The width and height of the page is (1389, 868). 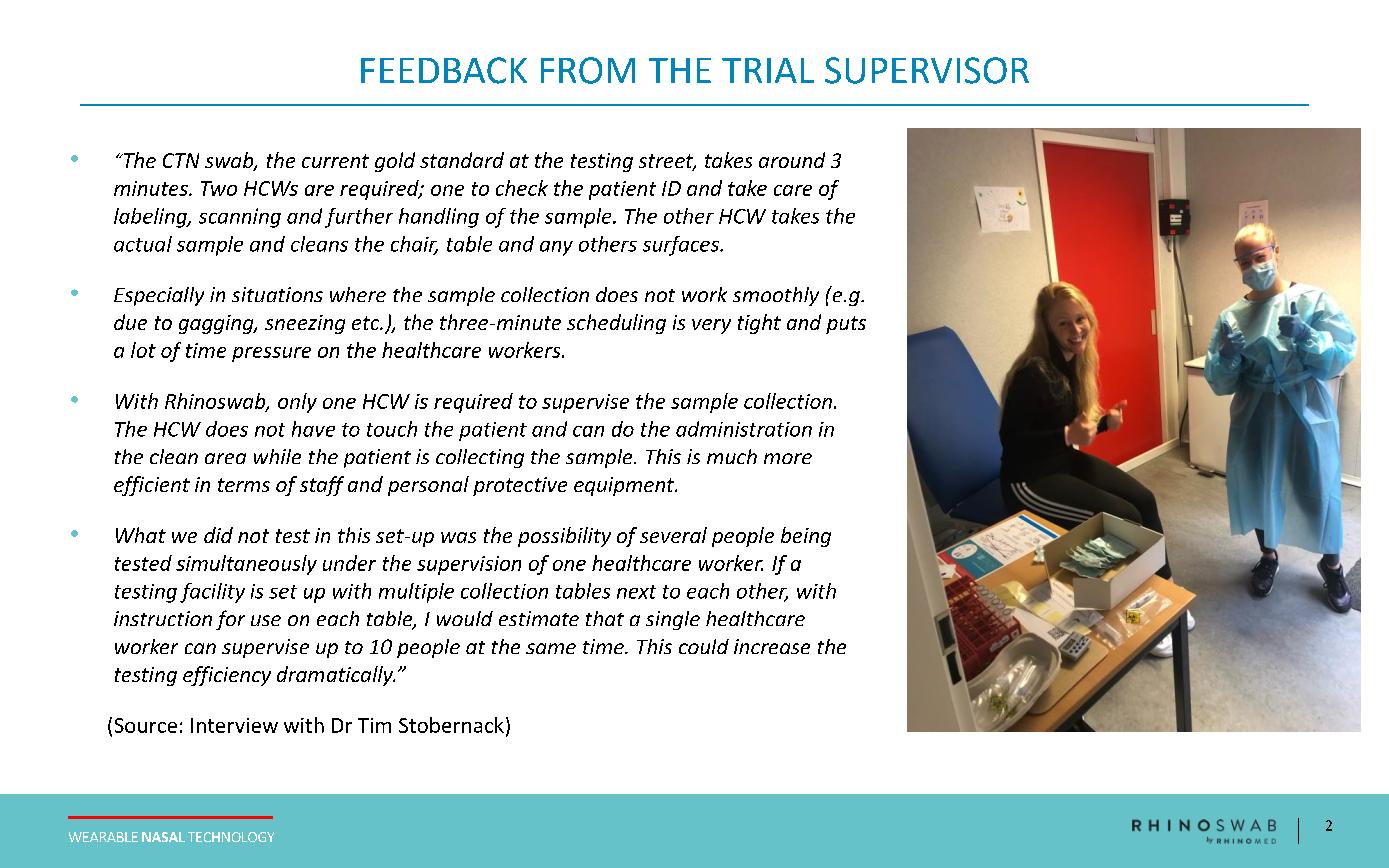 What do you see at coordinates (806, 537) in the page?
I see `being` at bounding box center [806, 537].
